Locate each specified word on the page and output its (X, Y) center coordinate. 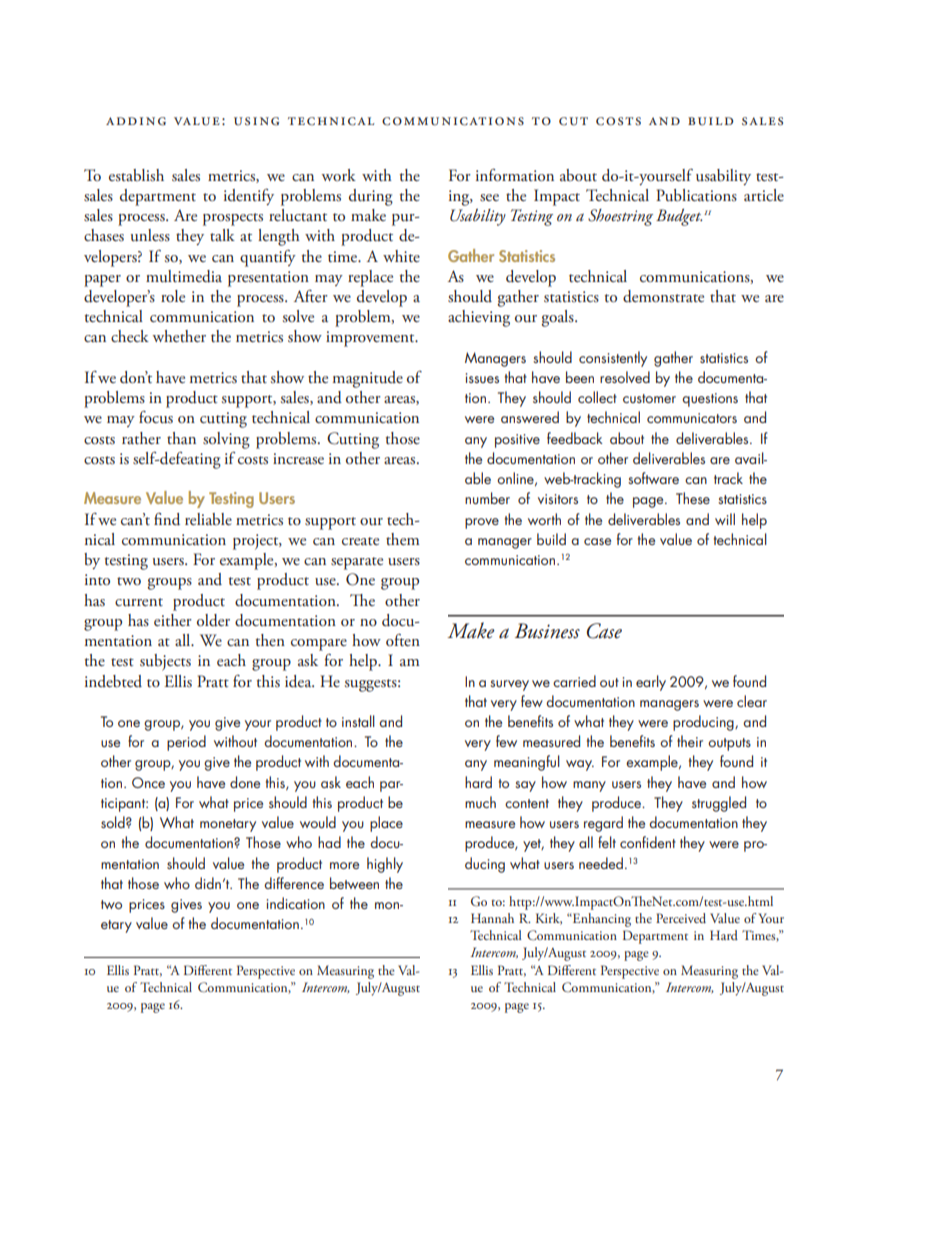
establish (136, 175)
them (402, 539)
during (371, 197)
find (167, 519)
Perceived (681, 918)
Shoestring (620, 217)
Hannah (492, 918)
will (725, 519)
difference (294, 883)
